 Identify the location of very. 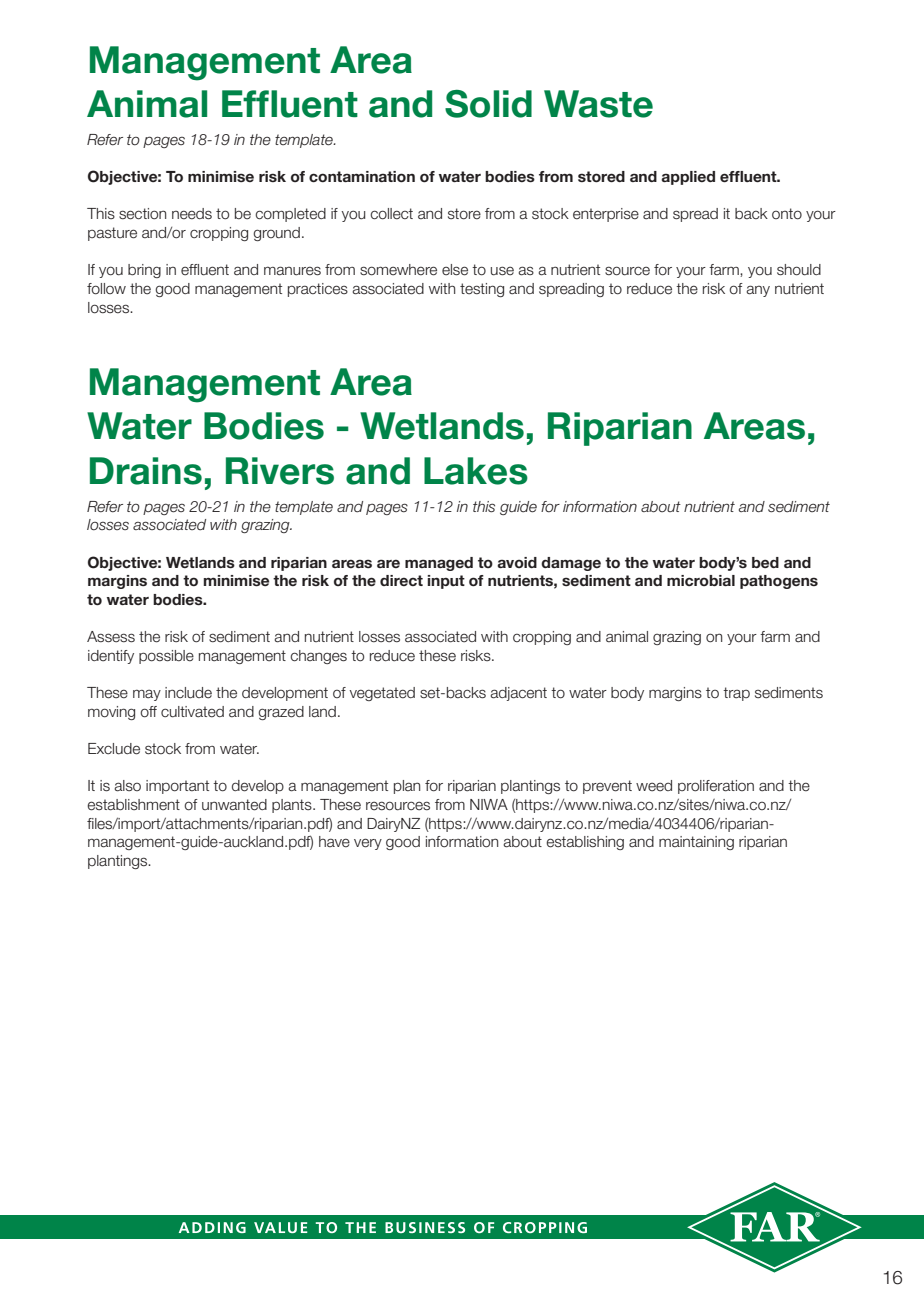
(368, 844).
